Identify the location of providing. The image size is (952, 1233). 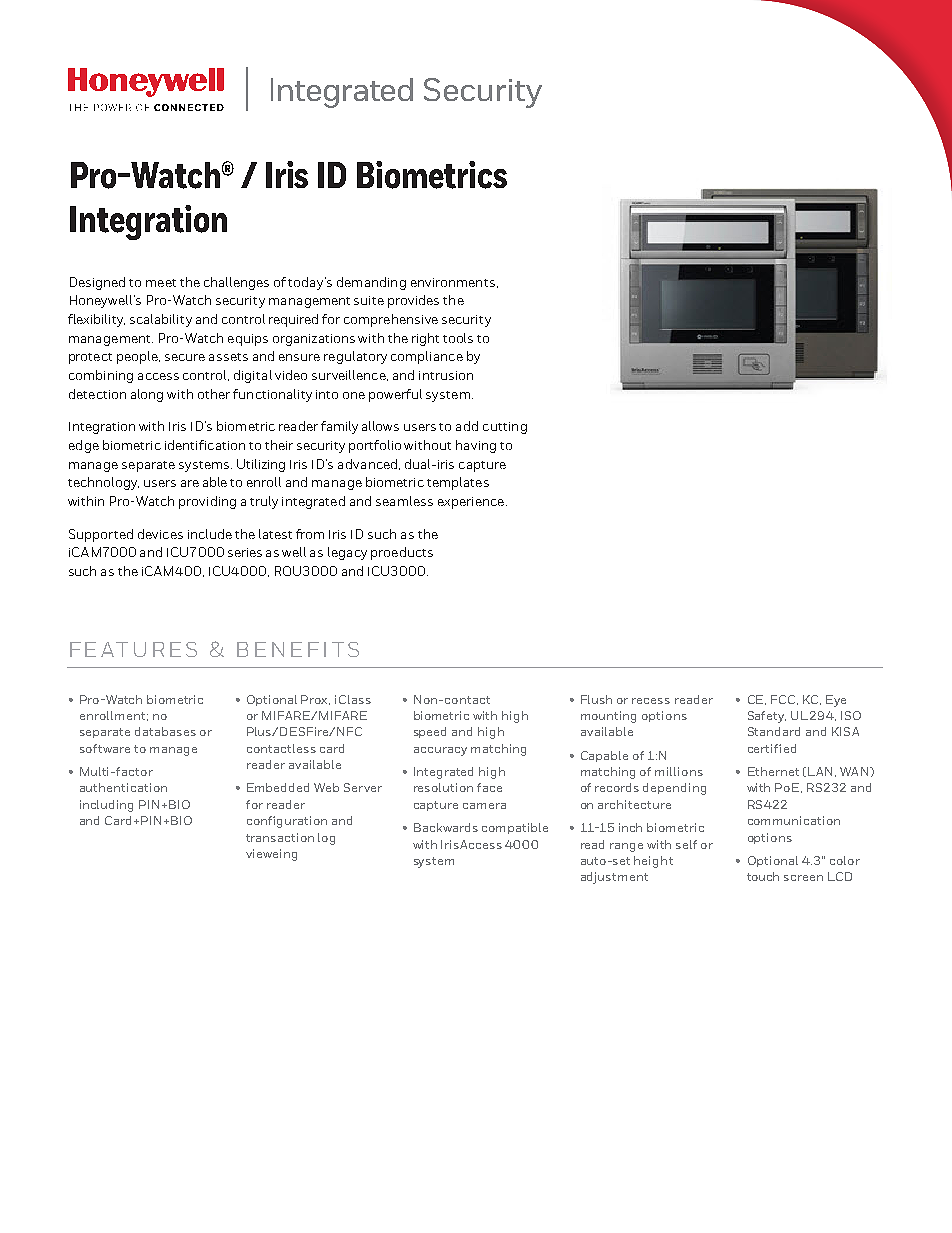
(207, 502).
